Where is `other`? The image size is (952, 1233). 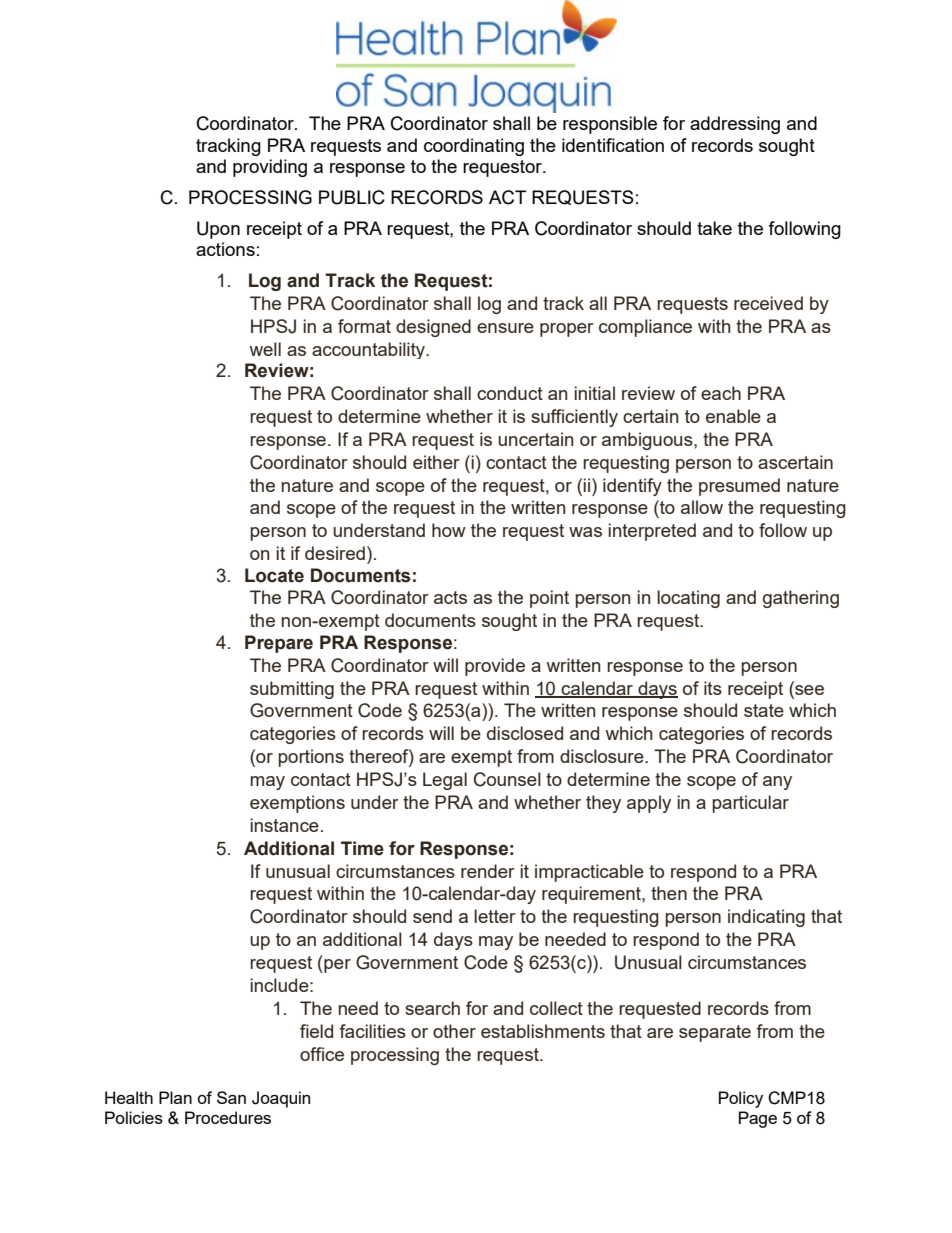 other is located at coordinates (454, 1031).
